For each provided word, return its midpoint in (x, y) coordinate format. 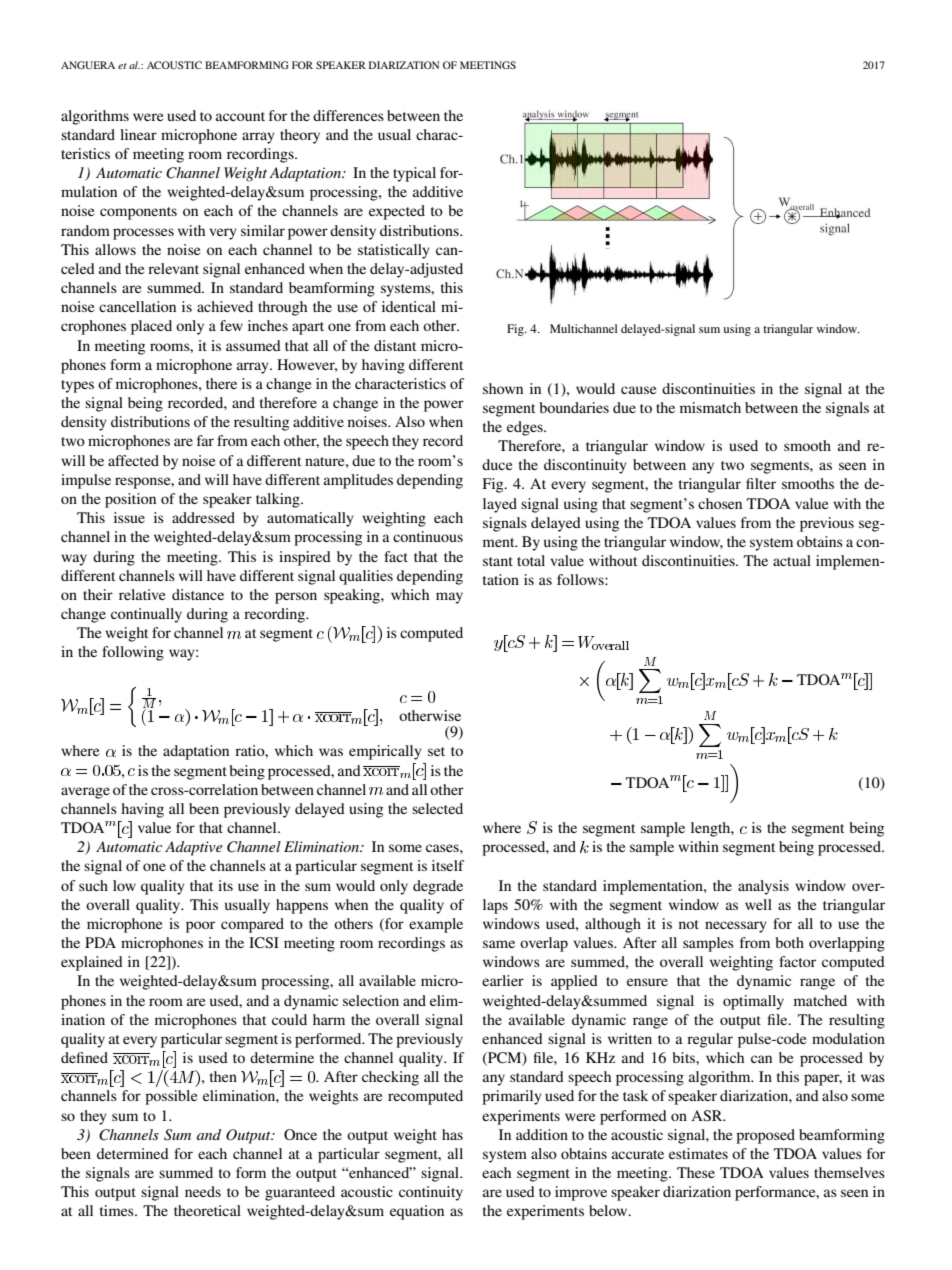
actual (792, 560)
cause (638, 390)
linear (138, 134)
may (449, 598)
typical (414, 174)
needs (203, 1191)
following (133, 653)
